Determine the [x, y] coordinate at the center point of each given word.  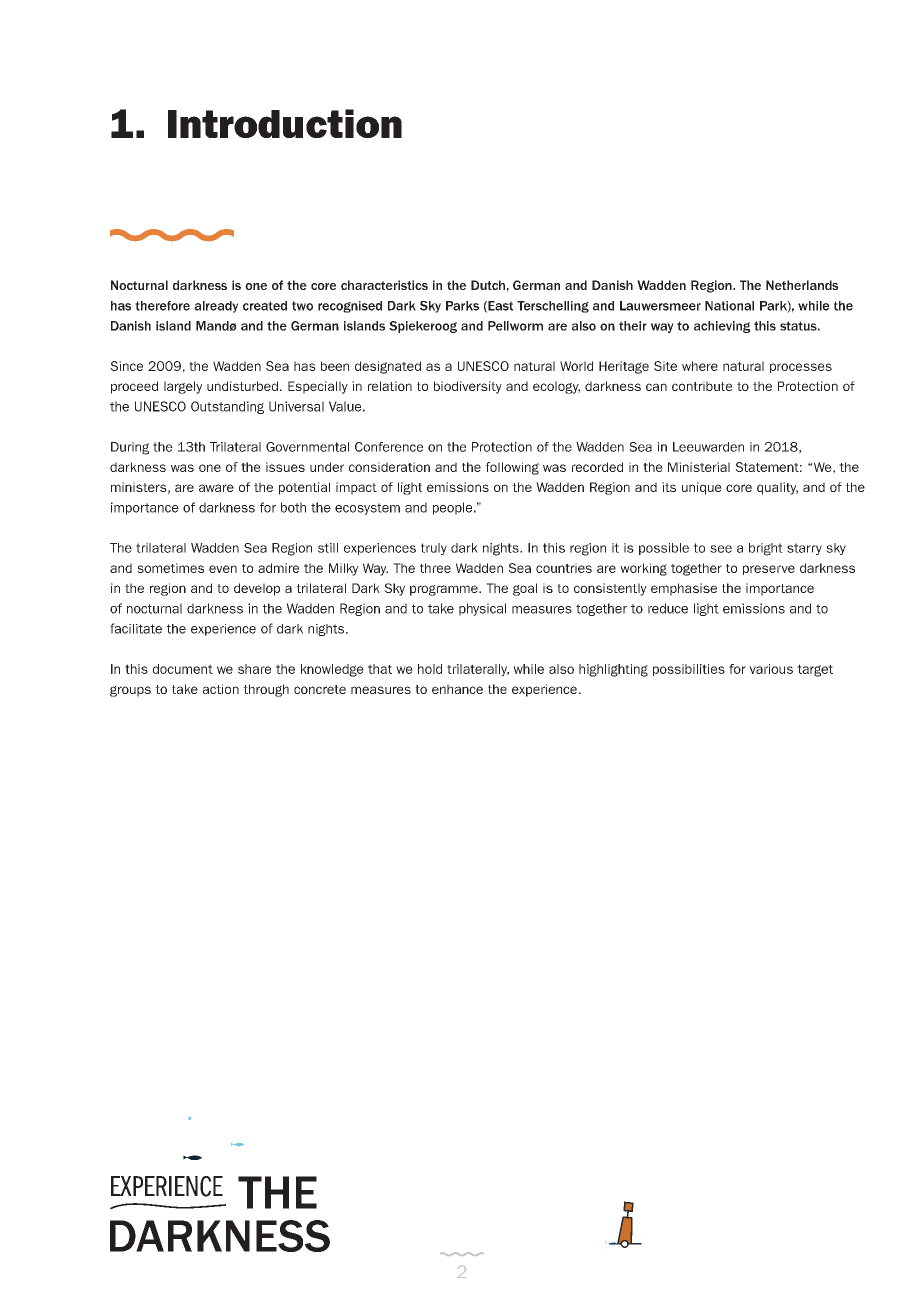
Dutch [488, 285]
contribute [702, 386]
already [216, 307]
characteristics [384, 285]
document [183, 669]
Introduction [285, 123]
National [729, 306]
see [721, 549]
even [223, 569]
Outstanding [227, 407]
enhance [457, 689]
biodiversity [468, 387]
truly [434, 549]
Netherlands [802, 285]
